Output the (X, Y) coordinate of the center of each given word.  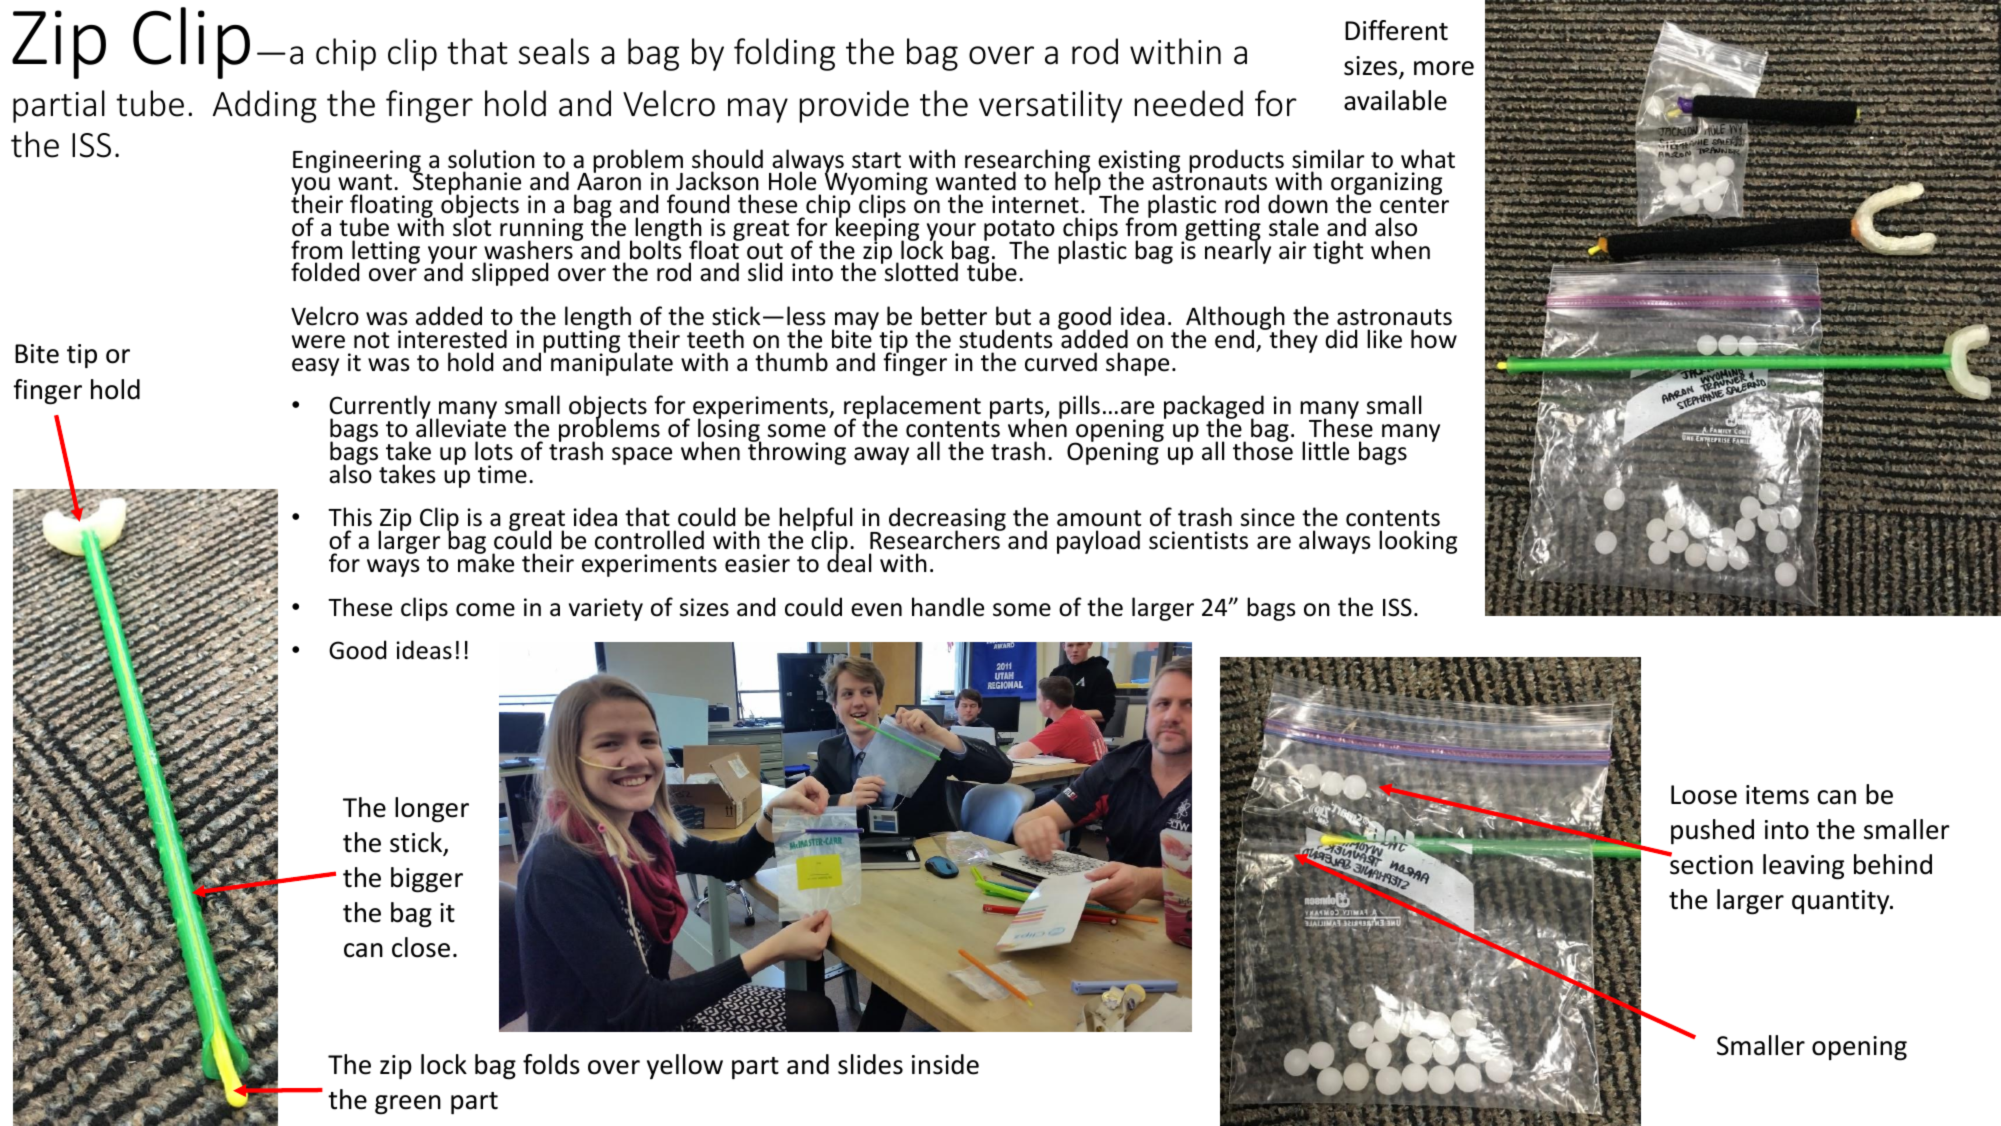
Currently (380, 408)
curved (1061, 362)
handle (948, 607)
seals (554, 51)
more (1444, 68)
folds (551, 1064)
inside (945, 1064)
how (1434, 339)
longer (432, 810)
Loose (1704, 795)
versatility (1050, 106)
